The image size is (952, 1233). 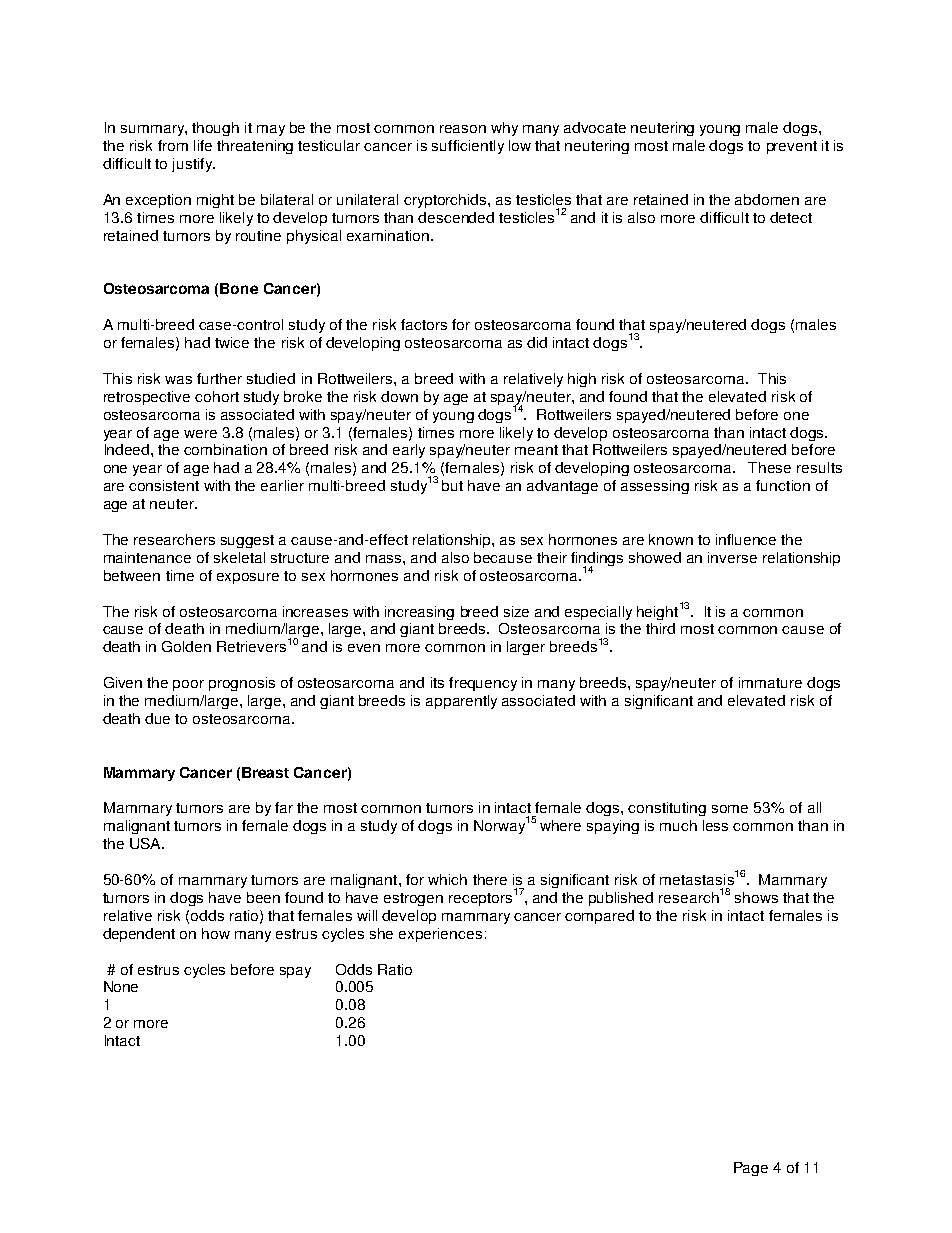 What do you see at coordinates (193, 165) in the document?
I see `justify` at bounding box center [193, 165].
